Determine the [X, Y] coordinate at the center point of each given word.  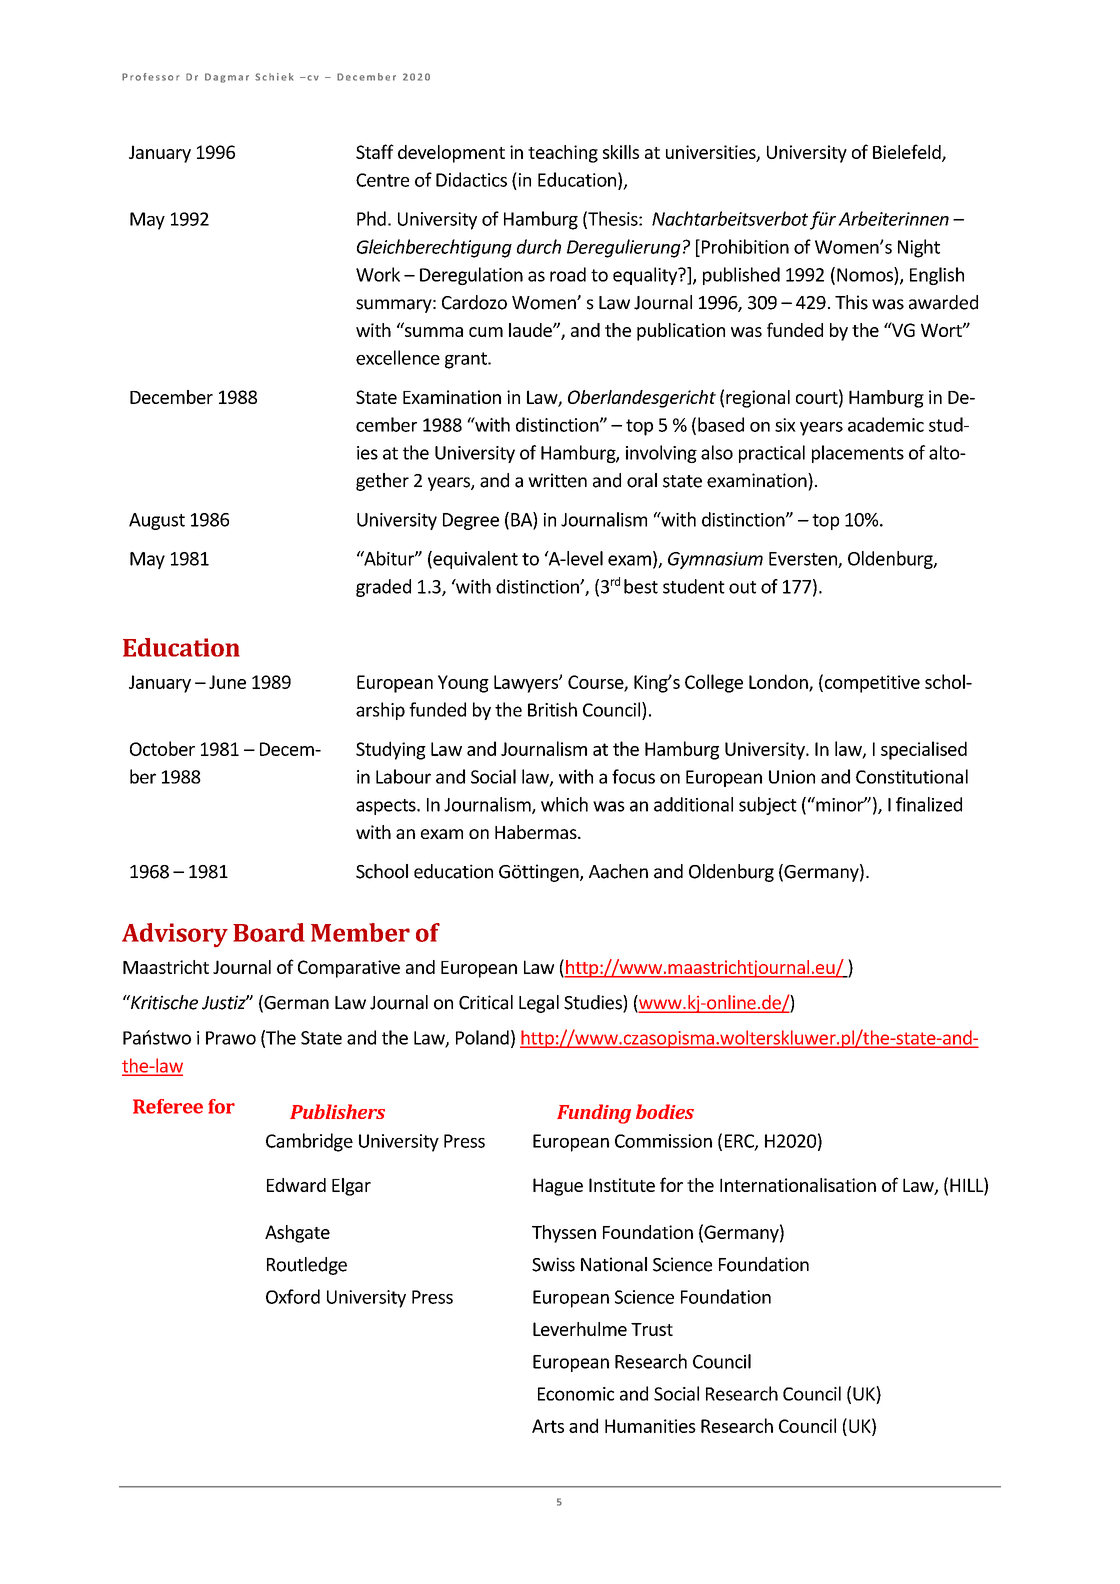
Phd [371, 218]
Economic [576, 1394]
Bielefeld [908, 152]
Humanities [650, 1426]
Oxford [293, 1296]
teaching [563, 154]
